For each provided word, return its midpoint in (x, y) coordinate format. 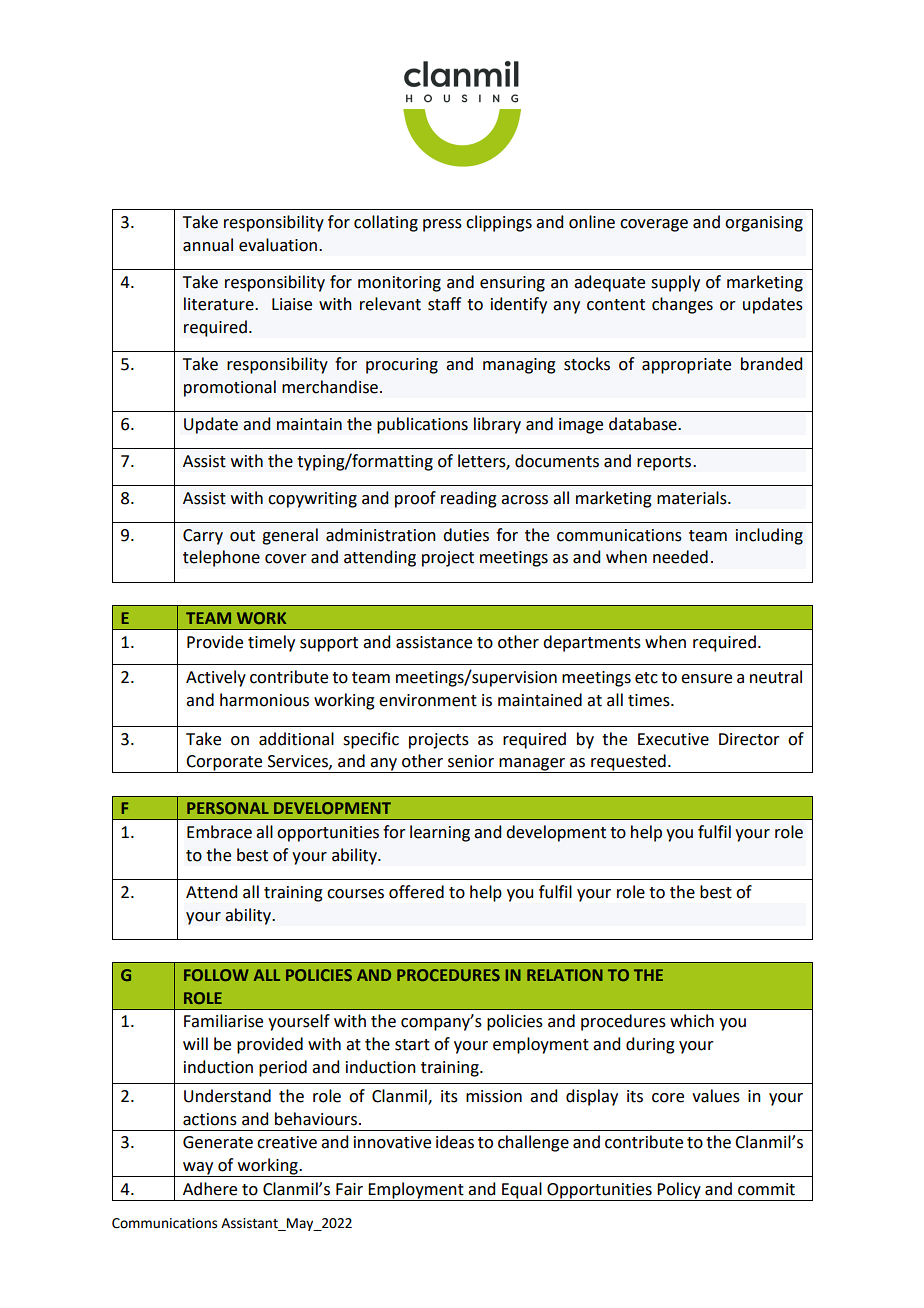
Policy (679, 1190)
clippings (499, 223)
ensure (706, 679)
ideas (455, 1142)
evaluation (278, 245)
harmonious (264, 700)
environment (428, 700)
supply (675, 283)
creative (287, 1142)
